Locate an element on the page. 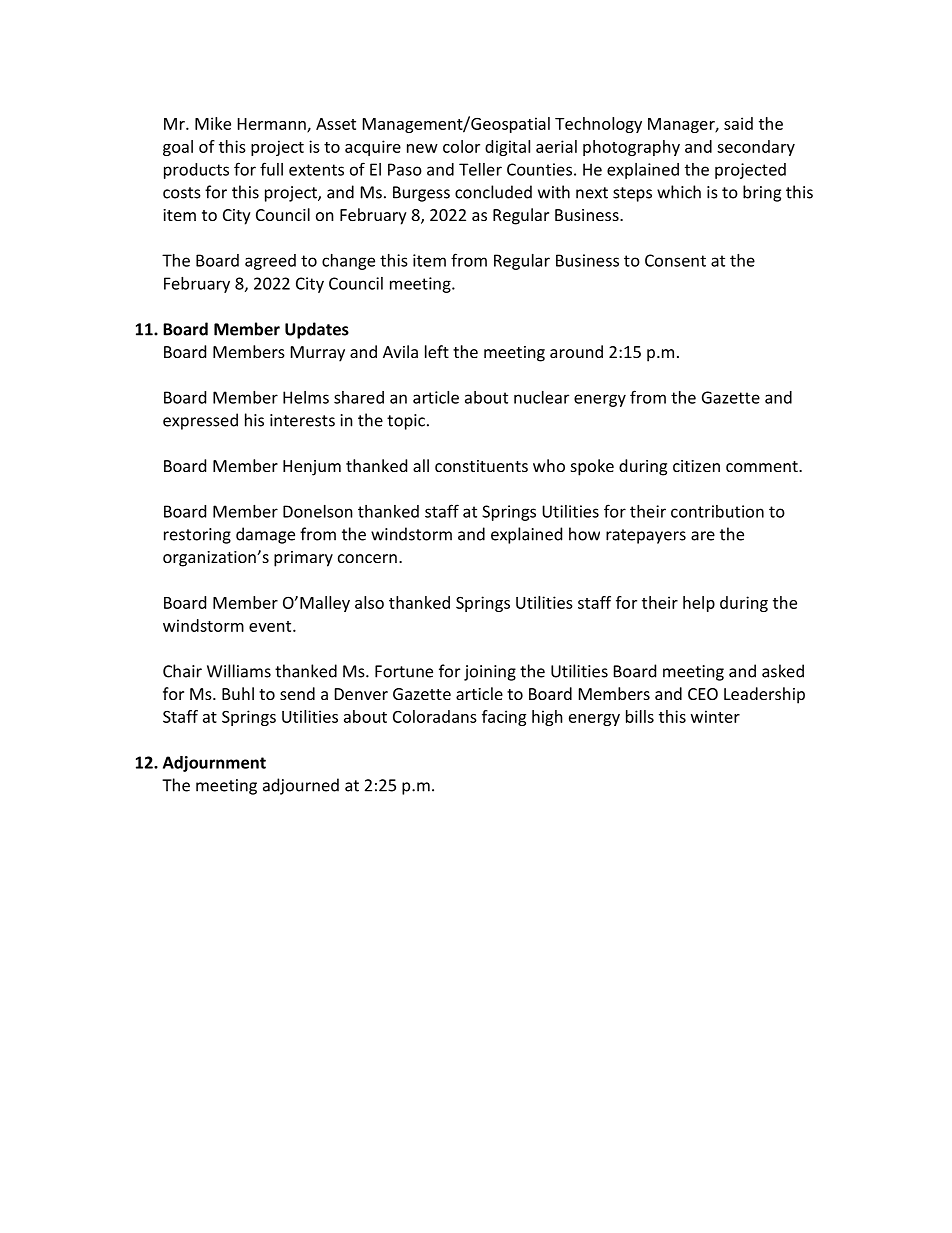 This document has height=1233, width=952. left is located at coordinates (437, 351).
